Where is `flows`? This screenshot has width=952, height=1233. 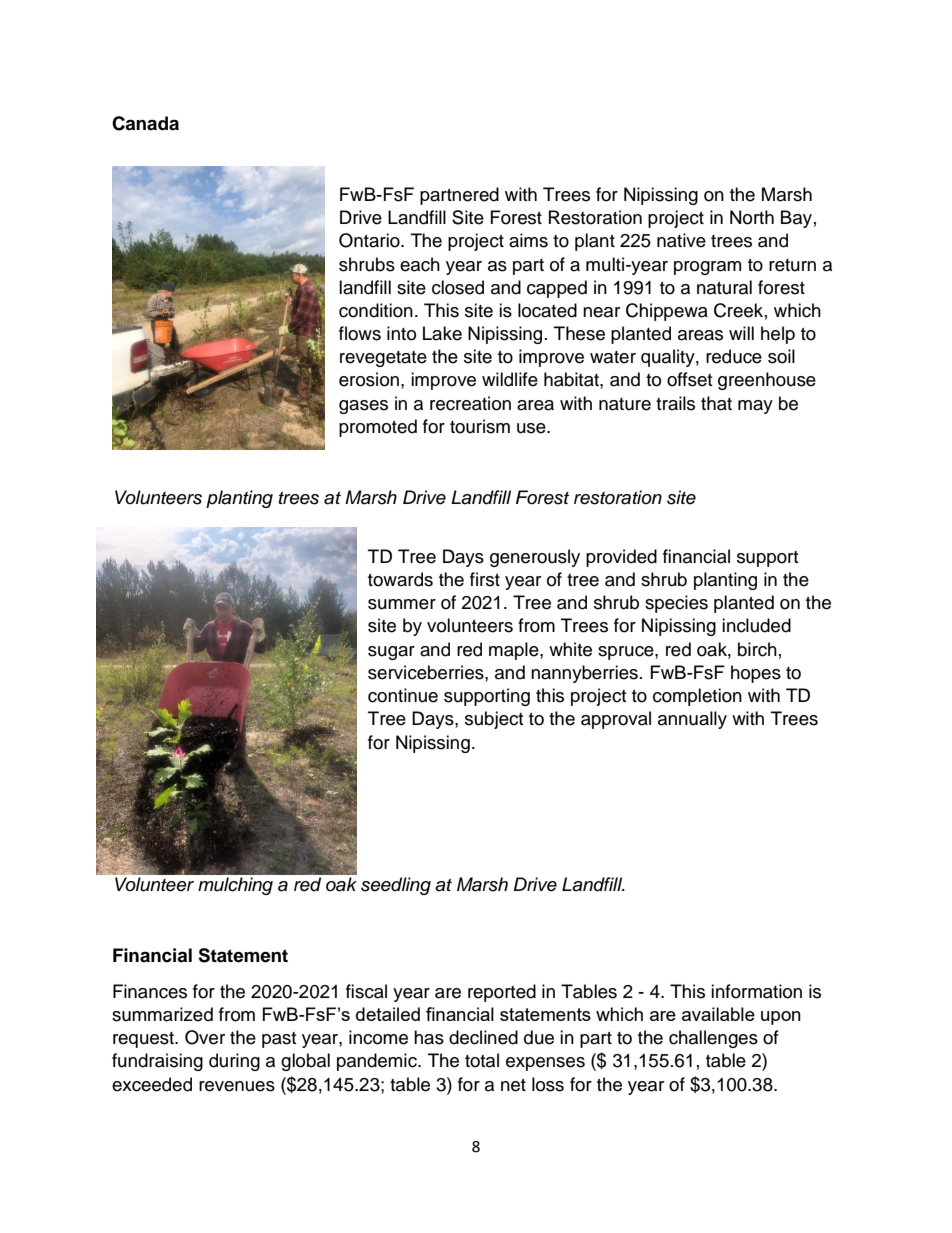 flows is located at coordinates (360, 333).
